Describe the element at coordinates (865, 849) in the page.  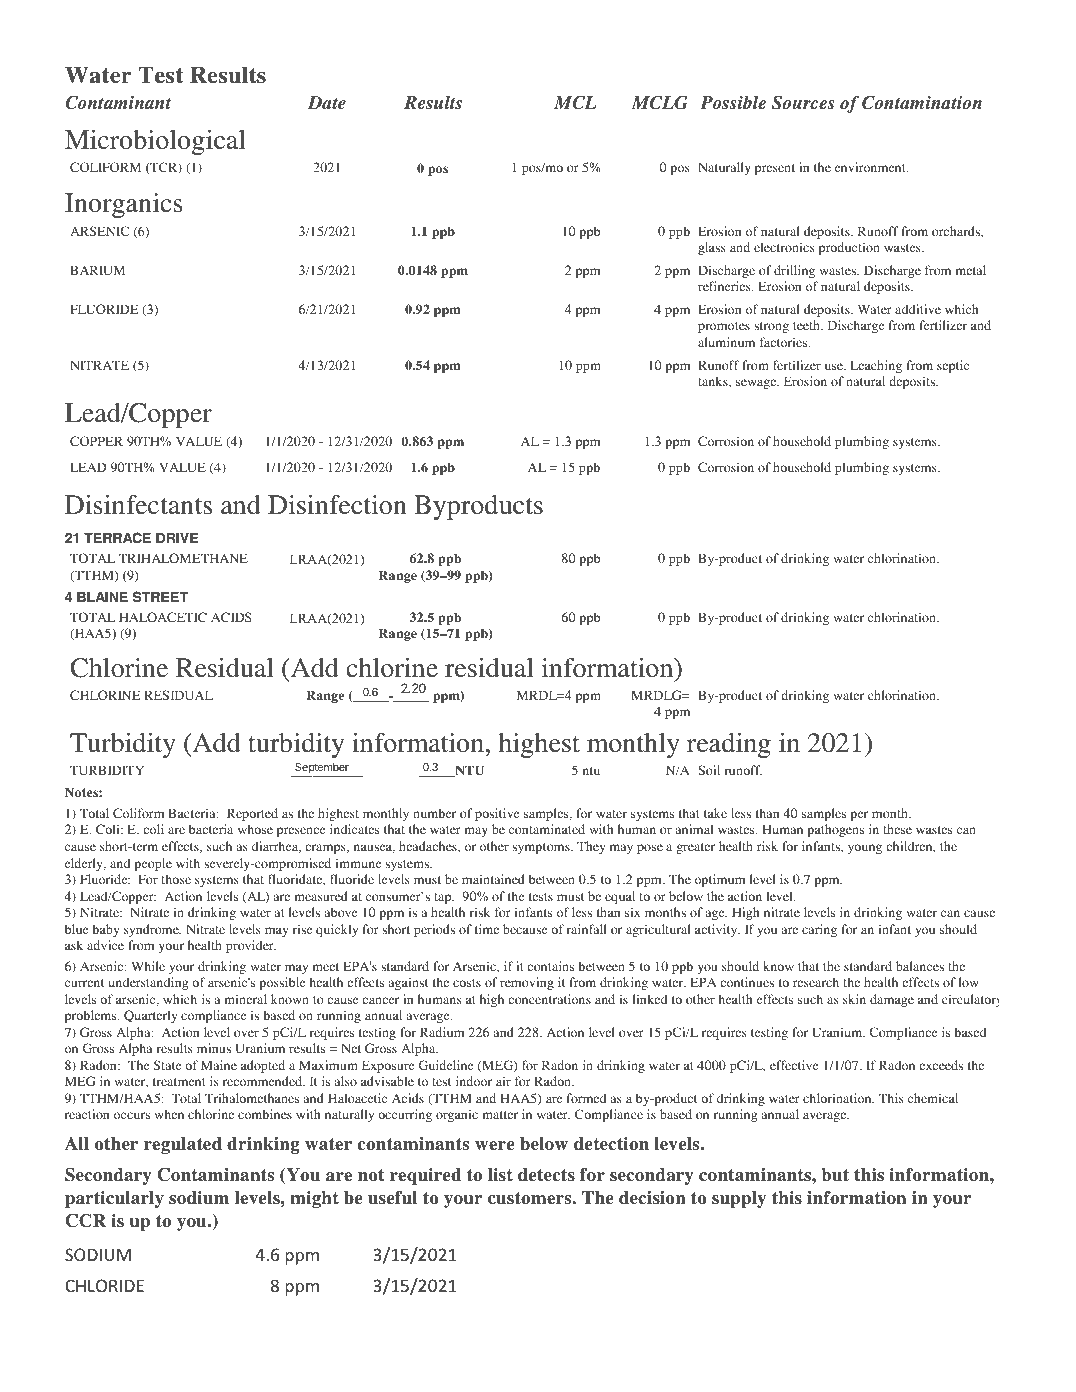
I see `young` at that location.
